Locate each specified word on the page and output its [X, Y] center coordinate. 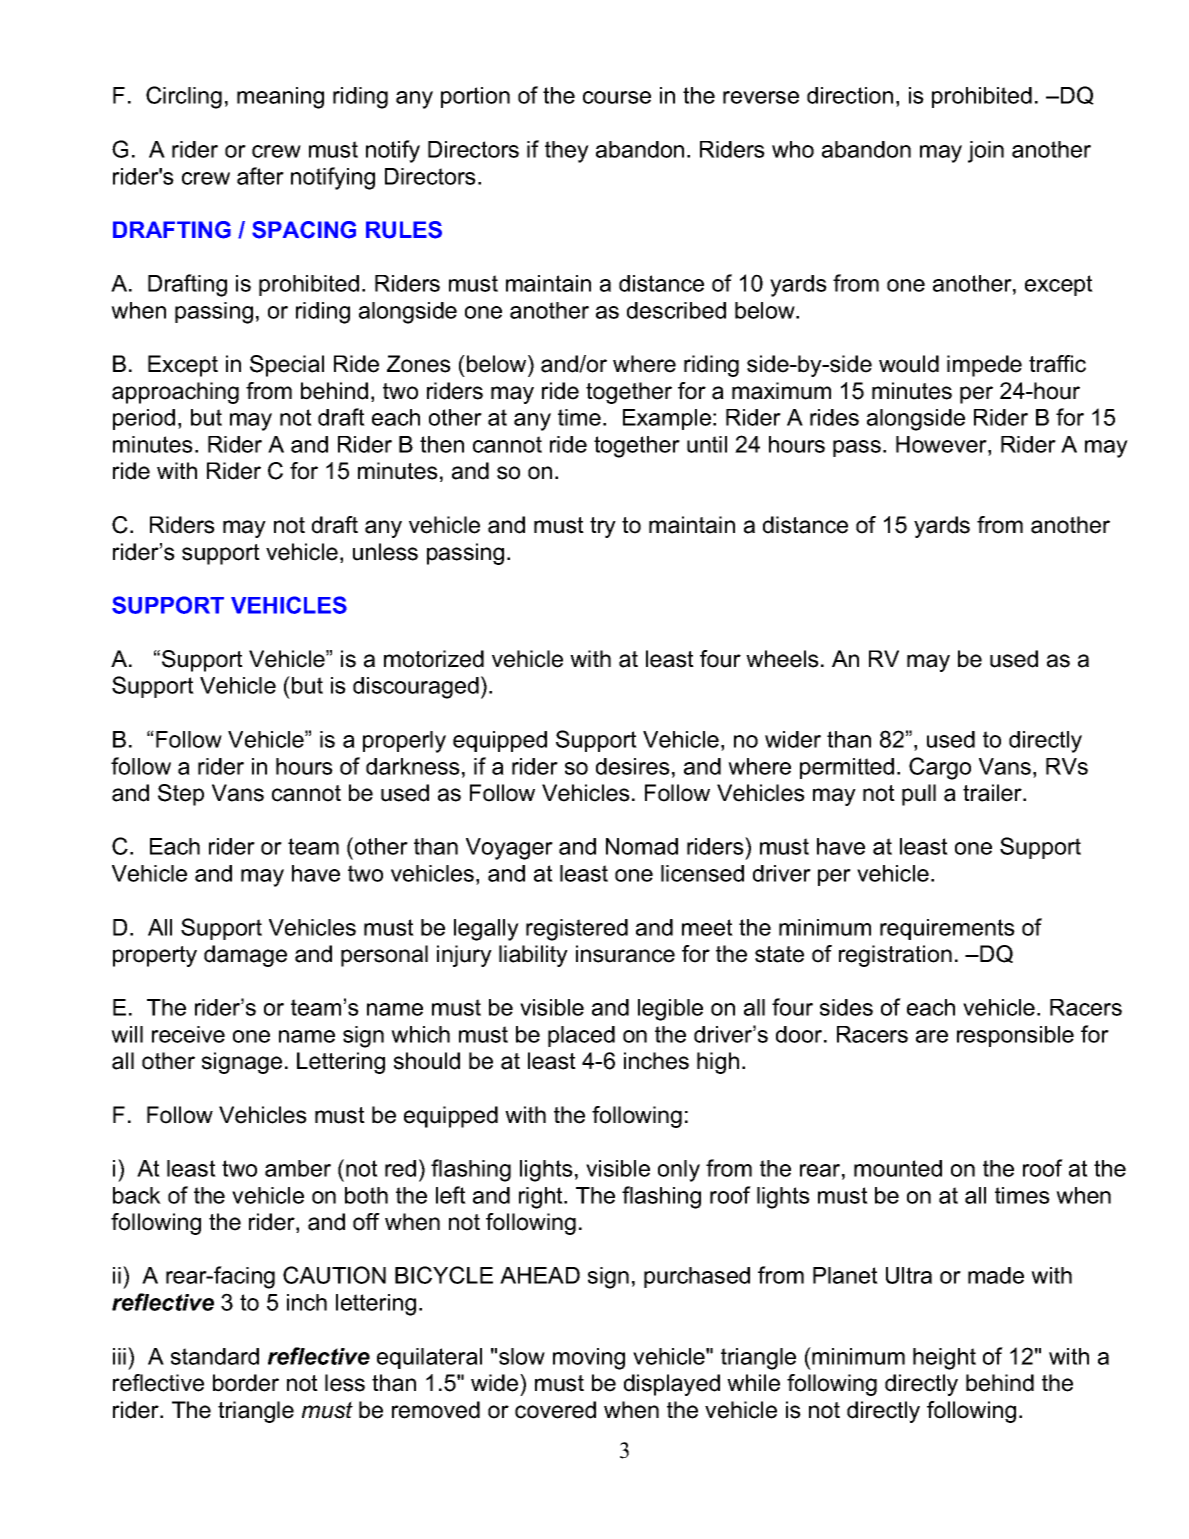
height [944, 1359]
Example [667, 419]
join [986, 152]
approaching [175, 393]
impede [984, 366]
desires [633, 766]
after [260, 176]
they [567, 152]
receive [188, 1034]
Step [181, 795]
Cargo [940, 768]
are [932, 1036]
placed [581, 1036]
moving [589, 1359]
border [246, 1383]
